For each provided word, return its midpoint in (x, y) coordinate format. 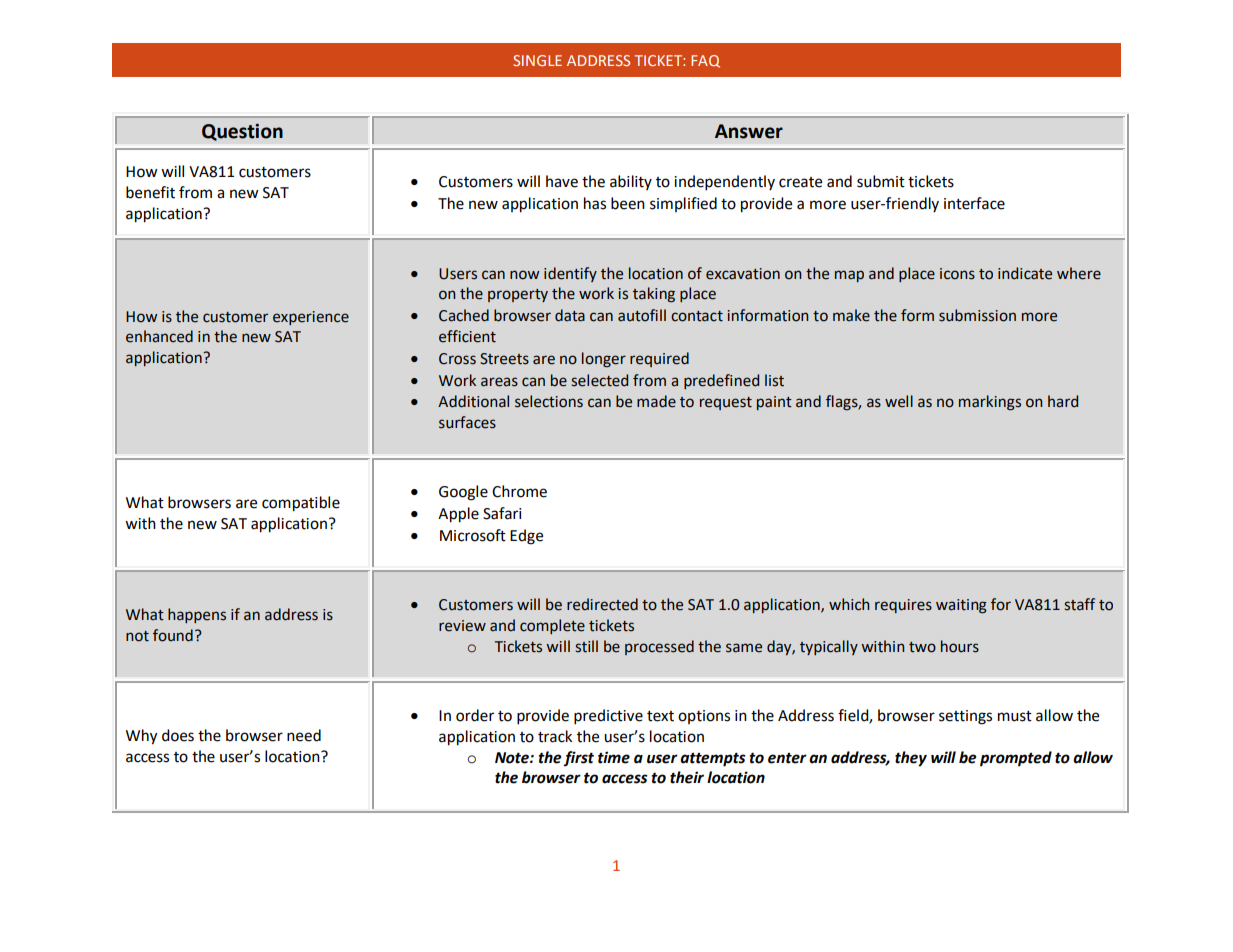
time (614, 757)
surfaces (467, 422)
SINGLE (537, 60)
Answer (749, 131)
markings (990, 403)
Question (242, 132)
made (656, 401)
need (304, 735)
